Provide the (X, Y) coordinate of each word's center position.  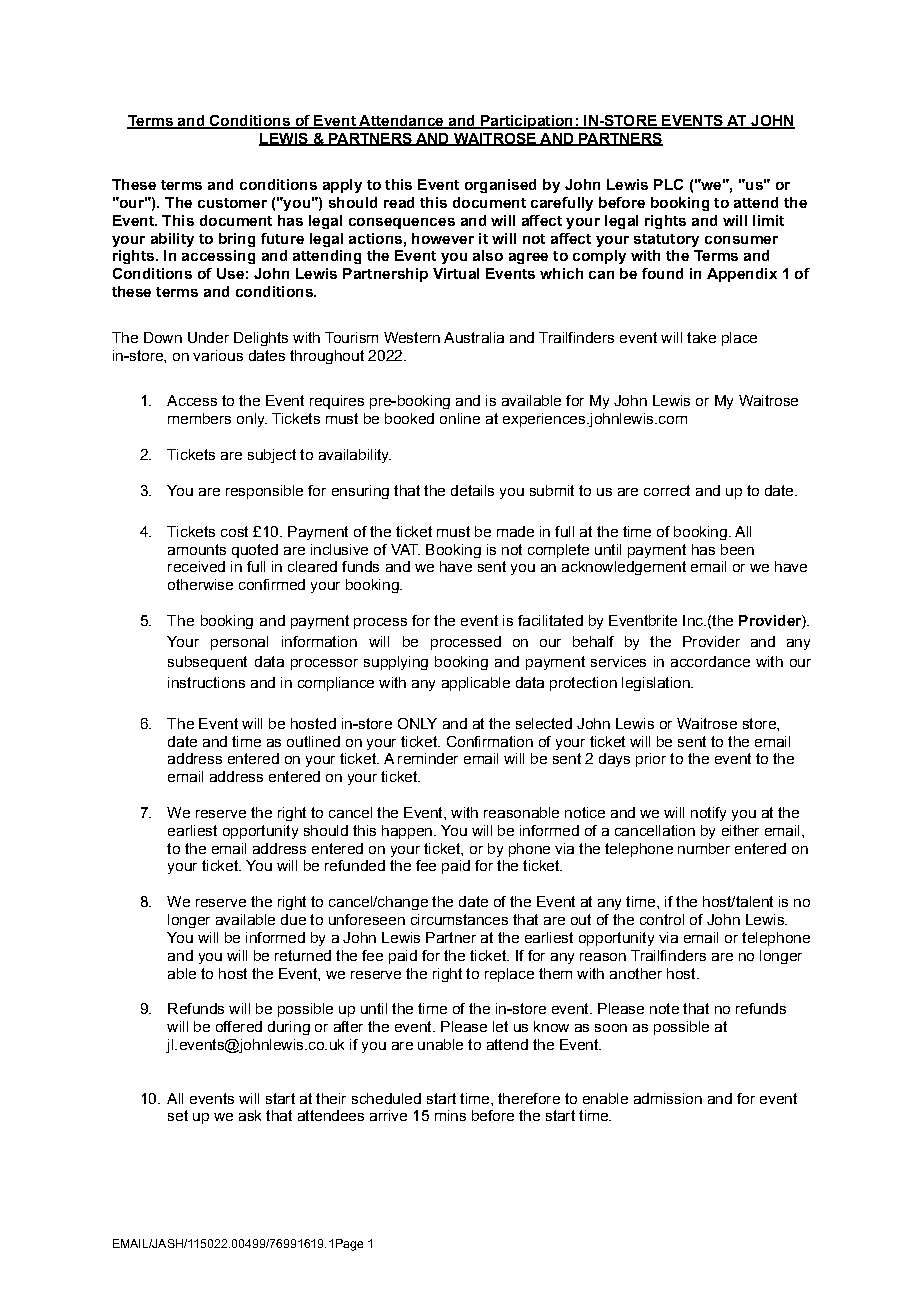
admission (668, 1098)
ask (250, 1115)
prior (651, 760)
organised (500, 186)
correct (667, 490)
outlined (313, 741)
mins (450, 1115)
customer (232, 203)
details (472, 490)
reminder (428, 758)
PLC (668, 184)
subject (272, 456)
